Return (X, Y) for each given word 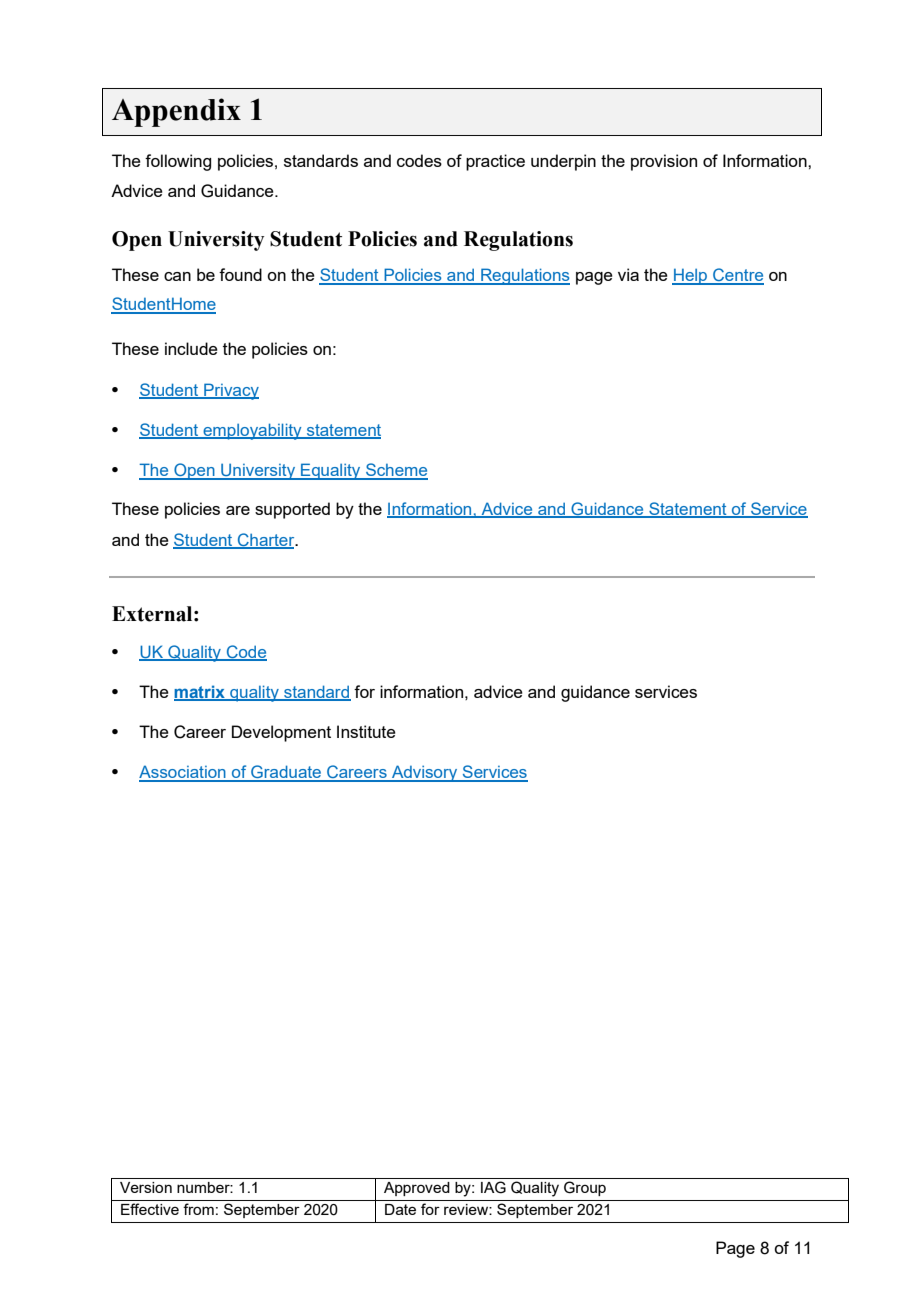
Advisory (425, 773)
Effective (150, 1209)
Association (183, 773)
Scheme (396, 471)
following (178, 162)
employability (252, 431)
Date (400, 1209)
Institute (366, 731)
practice (495, 162)
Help (691, 276)
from (198, 1209)
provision (664, 162)
